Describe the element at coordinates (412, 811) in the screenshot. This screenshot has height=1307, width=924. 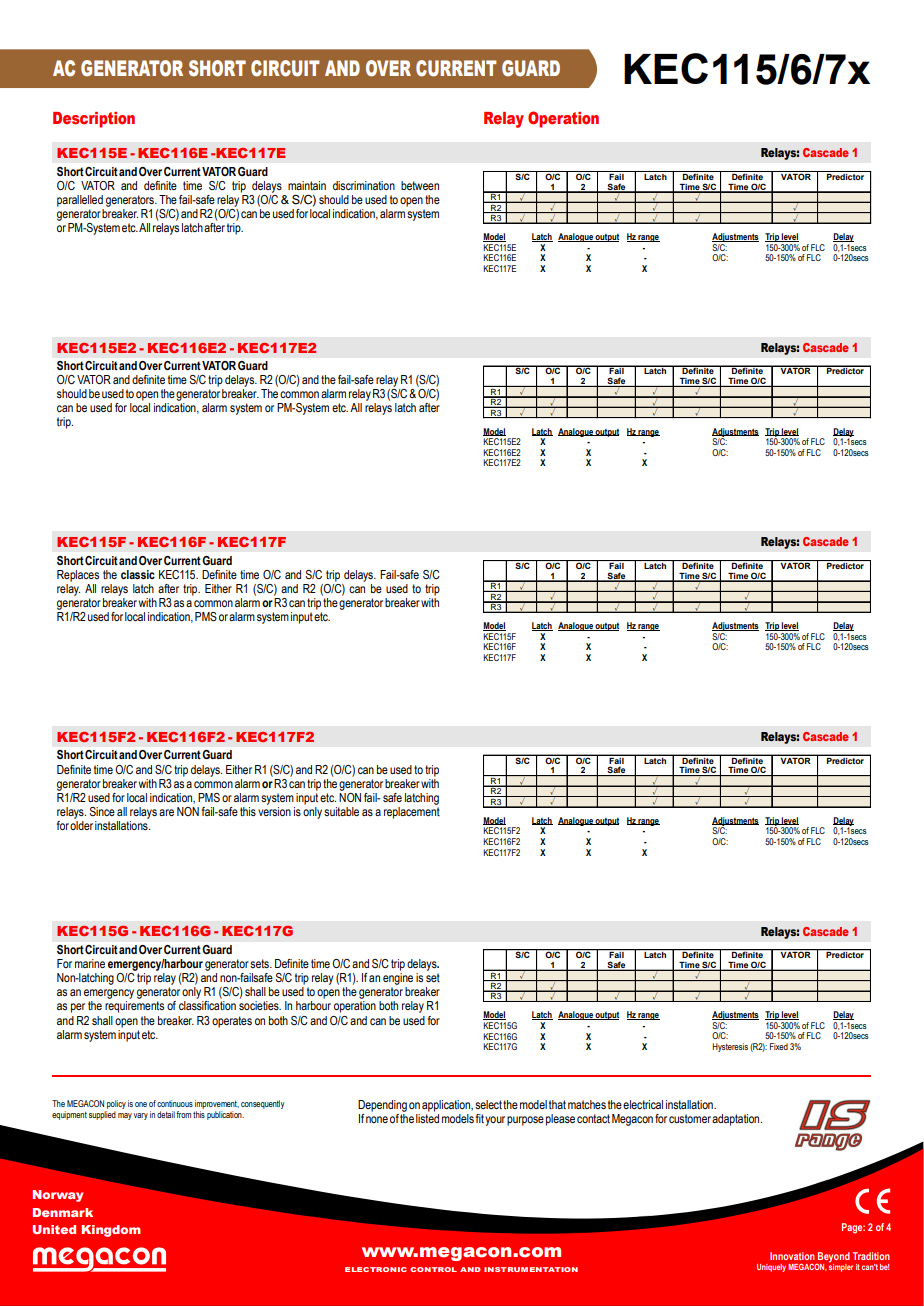
I see `replacement` at that location.
